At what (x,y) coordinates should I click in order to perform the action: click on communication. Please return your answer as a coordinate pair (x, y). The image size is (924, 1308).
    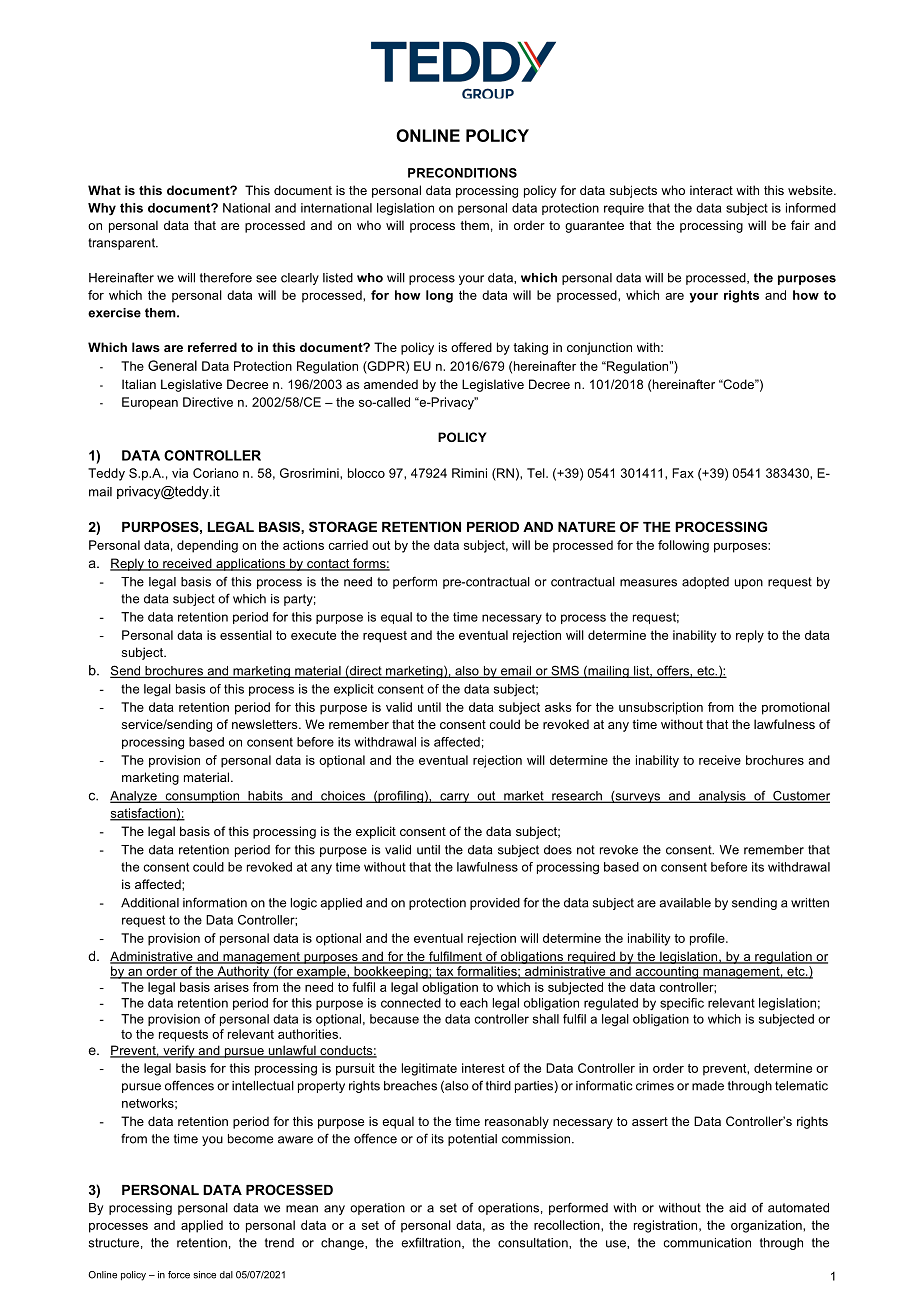
    Looking at the image, I should click on (707, 1243).
